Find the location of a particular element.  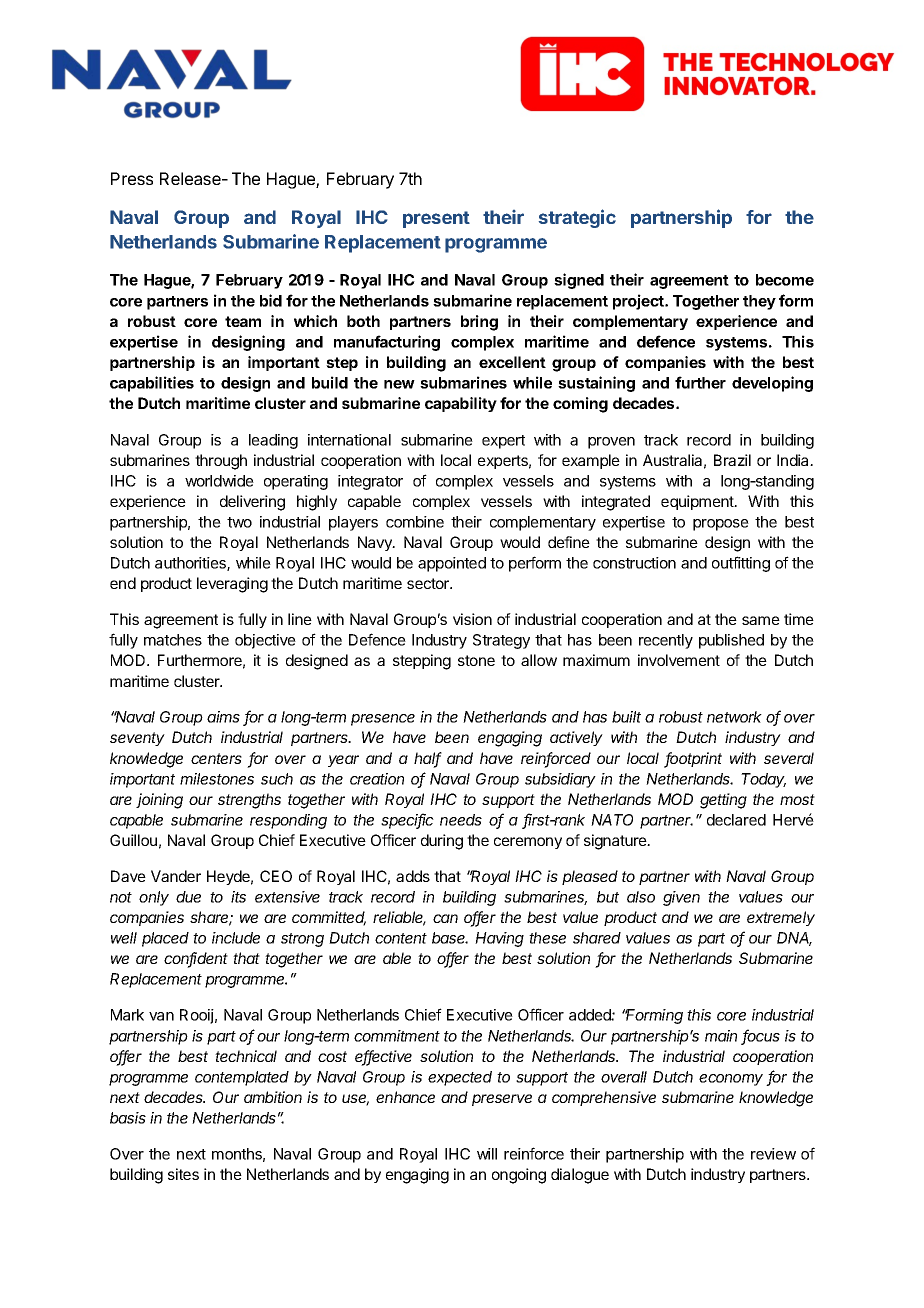

review is located at coordinates (773, 1154).
